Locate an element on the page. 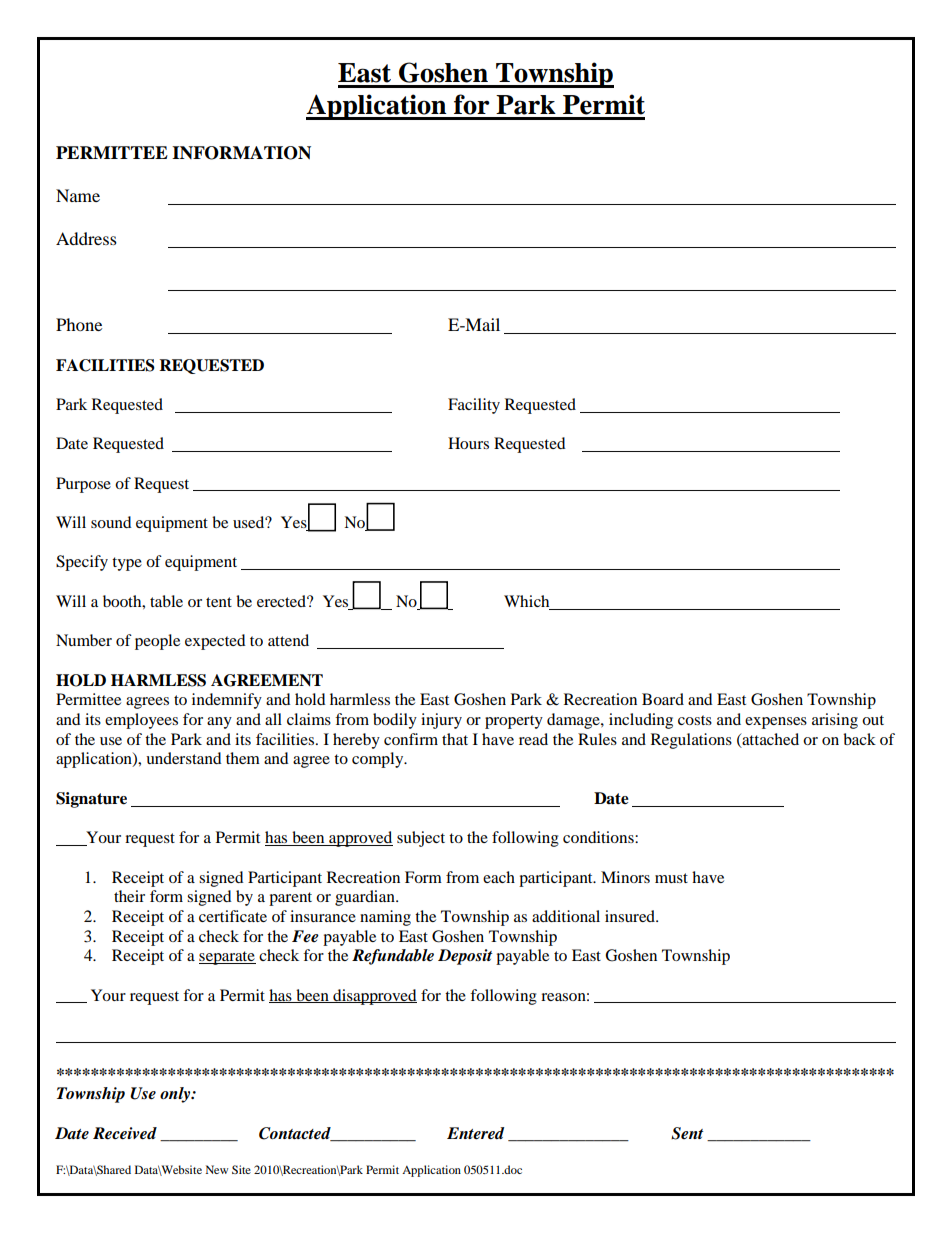 Image resolution: width=952 pixels, height=1233 pixels. Which is located at coordinates (526, 601).
